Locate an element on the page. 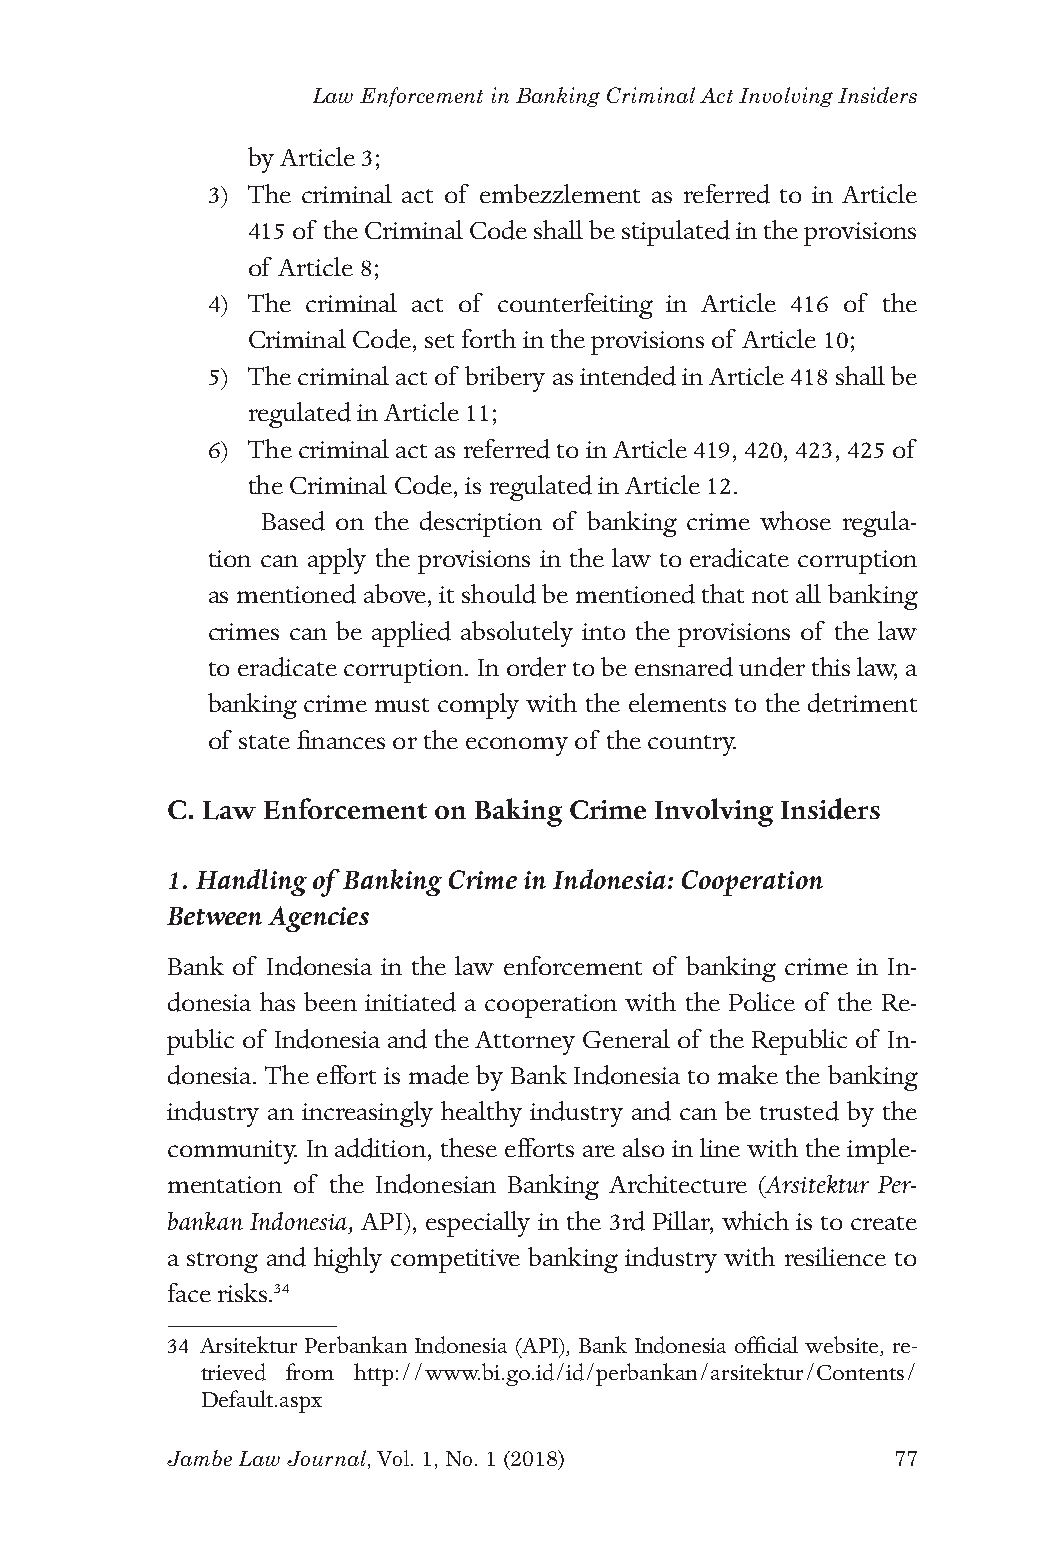  Police is located at coordinates (762, 1001).
